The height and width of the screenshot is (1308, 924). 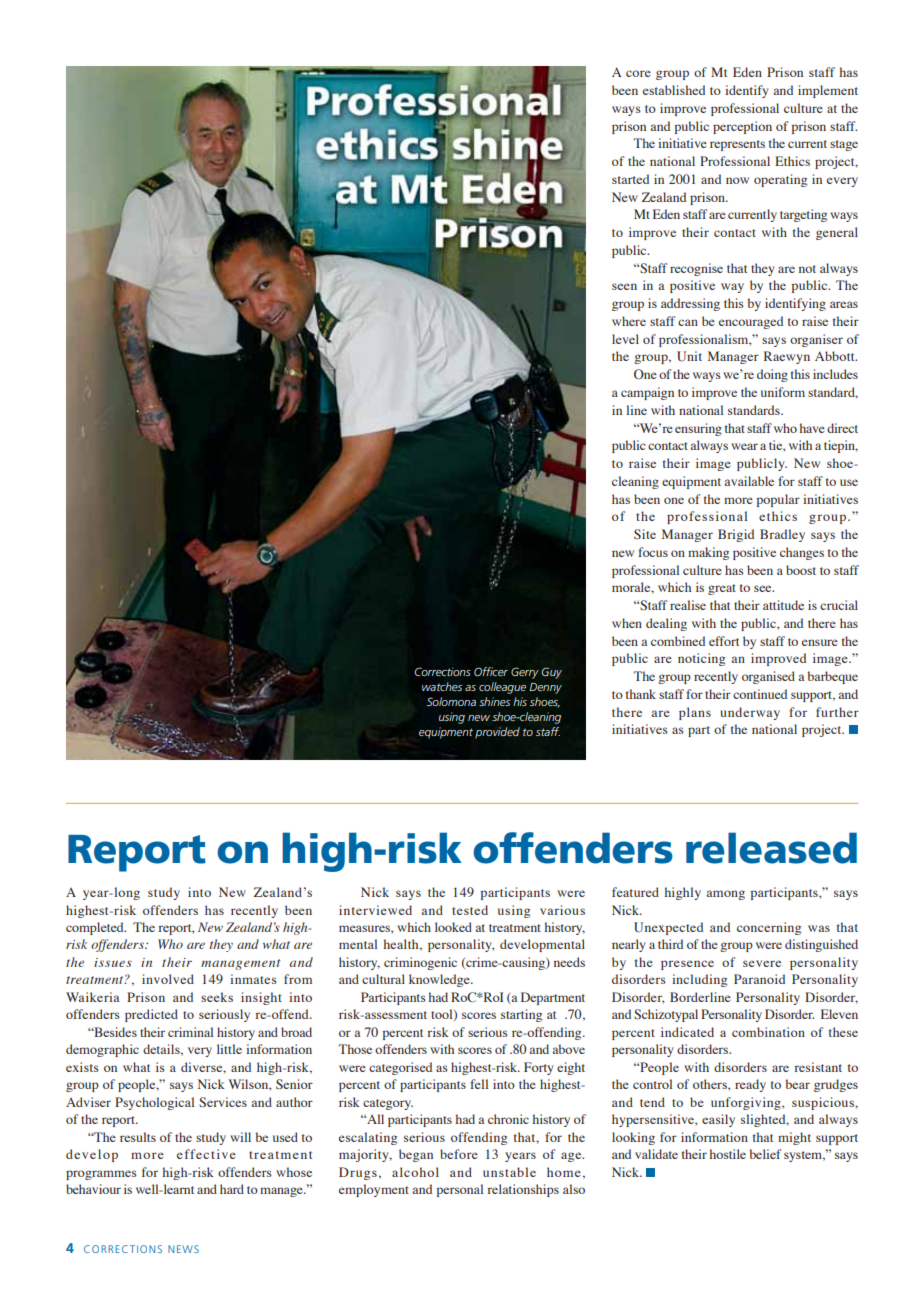 I want to click on established, so click(x=674, y=90).
